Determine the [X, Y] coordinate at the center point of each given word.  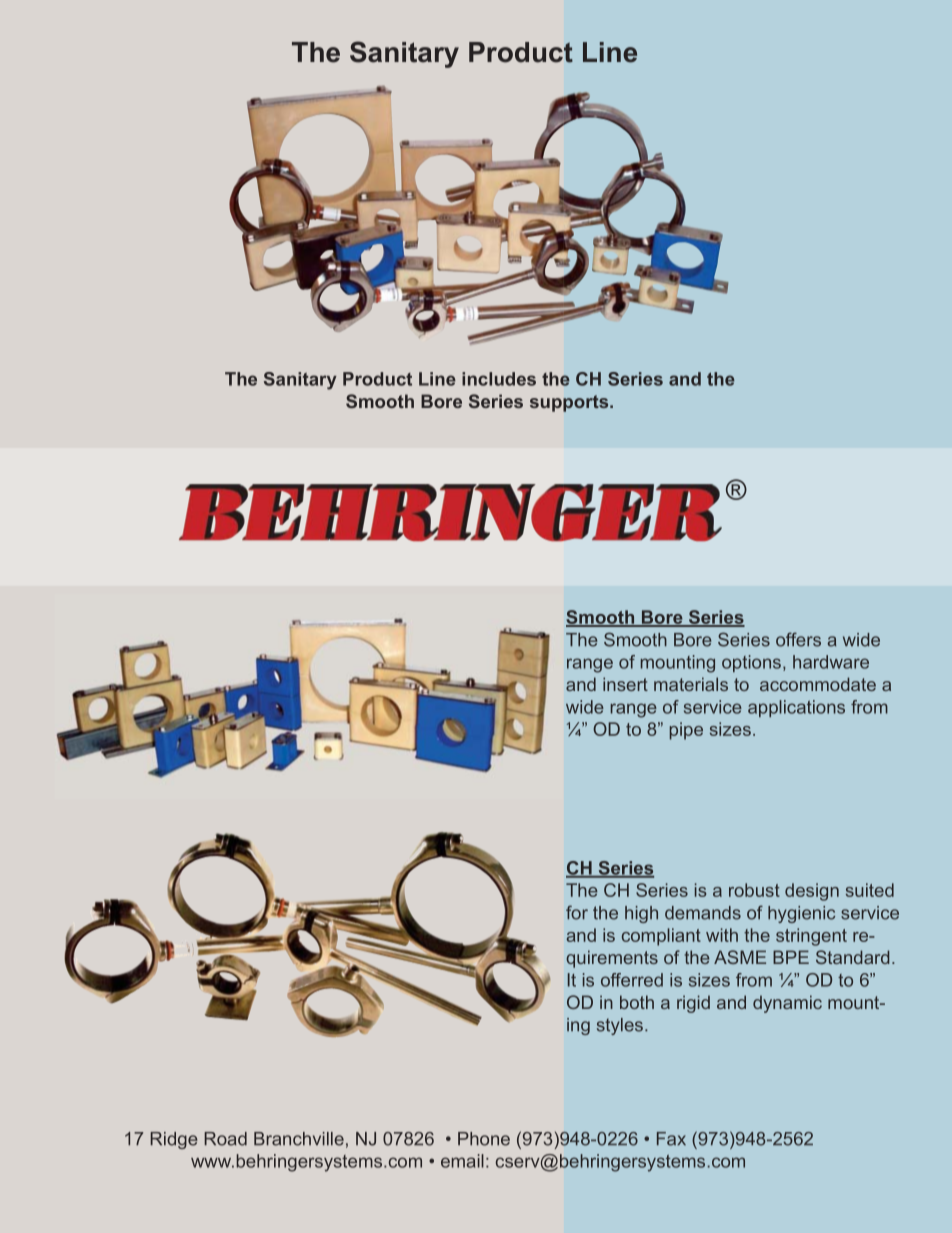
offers [798, 639]
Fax [671, 1139]
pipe [686, 731]
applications [796, 708]
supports [570, 403]
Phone [484, 1139]
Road [225, 1139]
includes [499, 379]
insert [625, 684]
